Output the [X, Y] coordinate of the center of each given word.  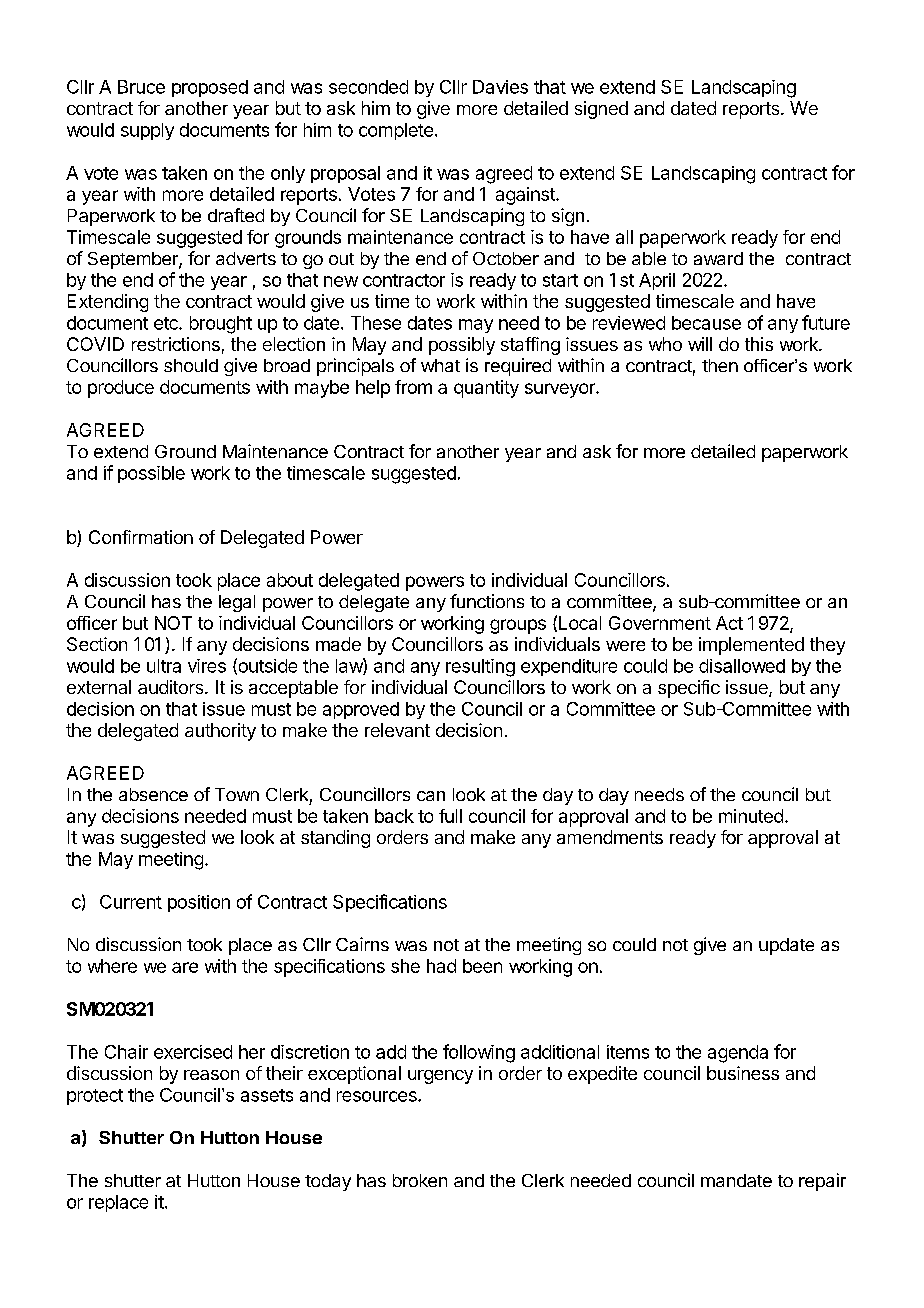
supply [147, 131]
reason [211, 1075]
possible [151, 474]
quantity [486, 389]
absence [153, 794]
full [450, 816]
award [718, 258]
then [720, 365]
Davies [500, 87]
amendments [610, 837]
